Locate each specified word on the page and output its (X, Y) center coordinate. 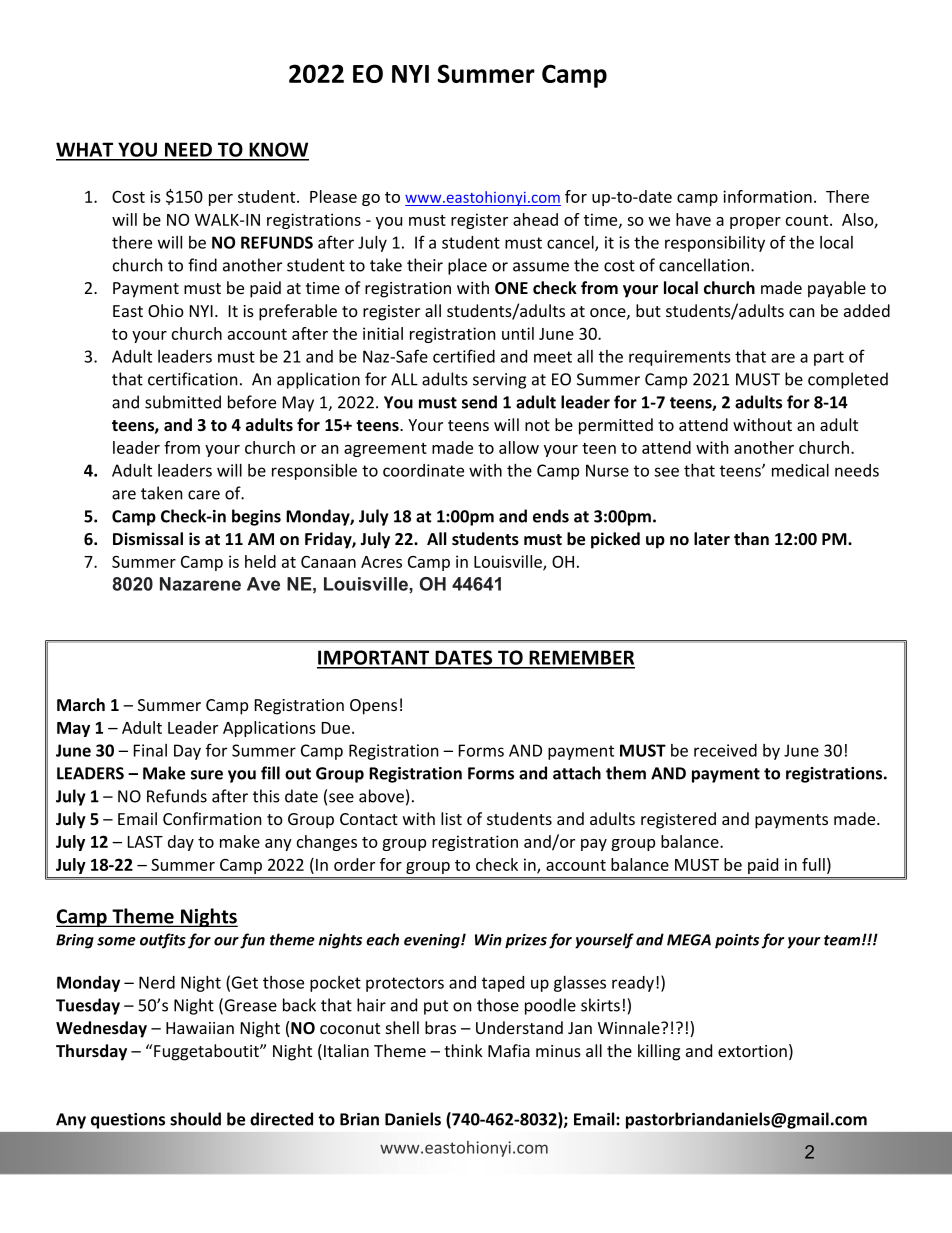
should (195, 1119)
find (202, 265)
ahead (535, 219)
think (463, 1050)
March (81, 705)
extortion (752, 1051)
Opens (373, 707)
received (725, 750)
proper (755, 223)
